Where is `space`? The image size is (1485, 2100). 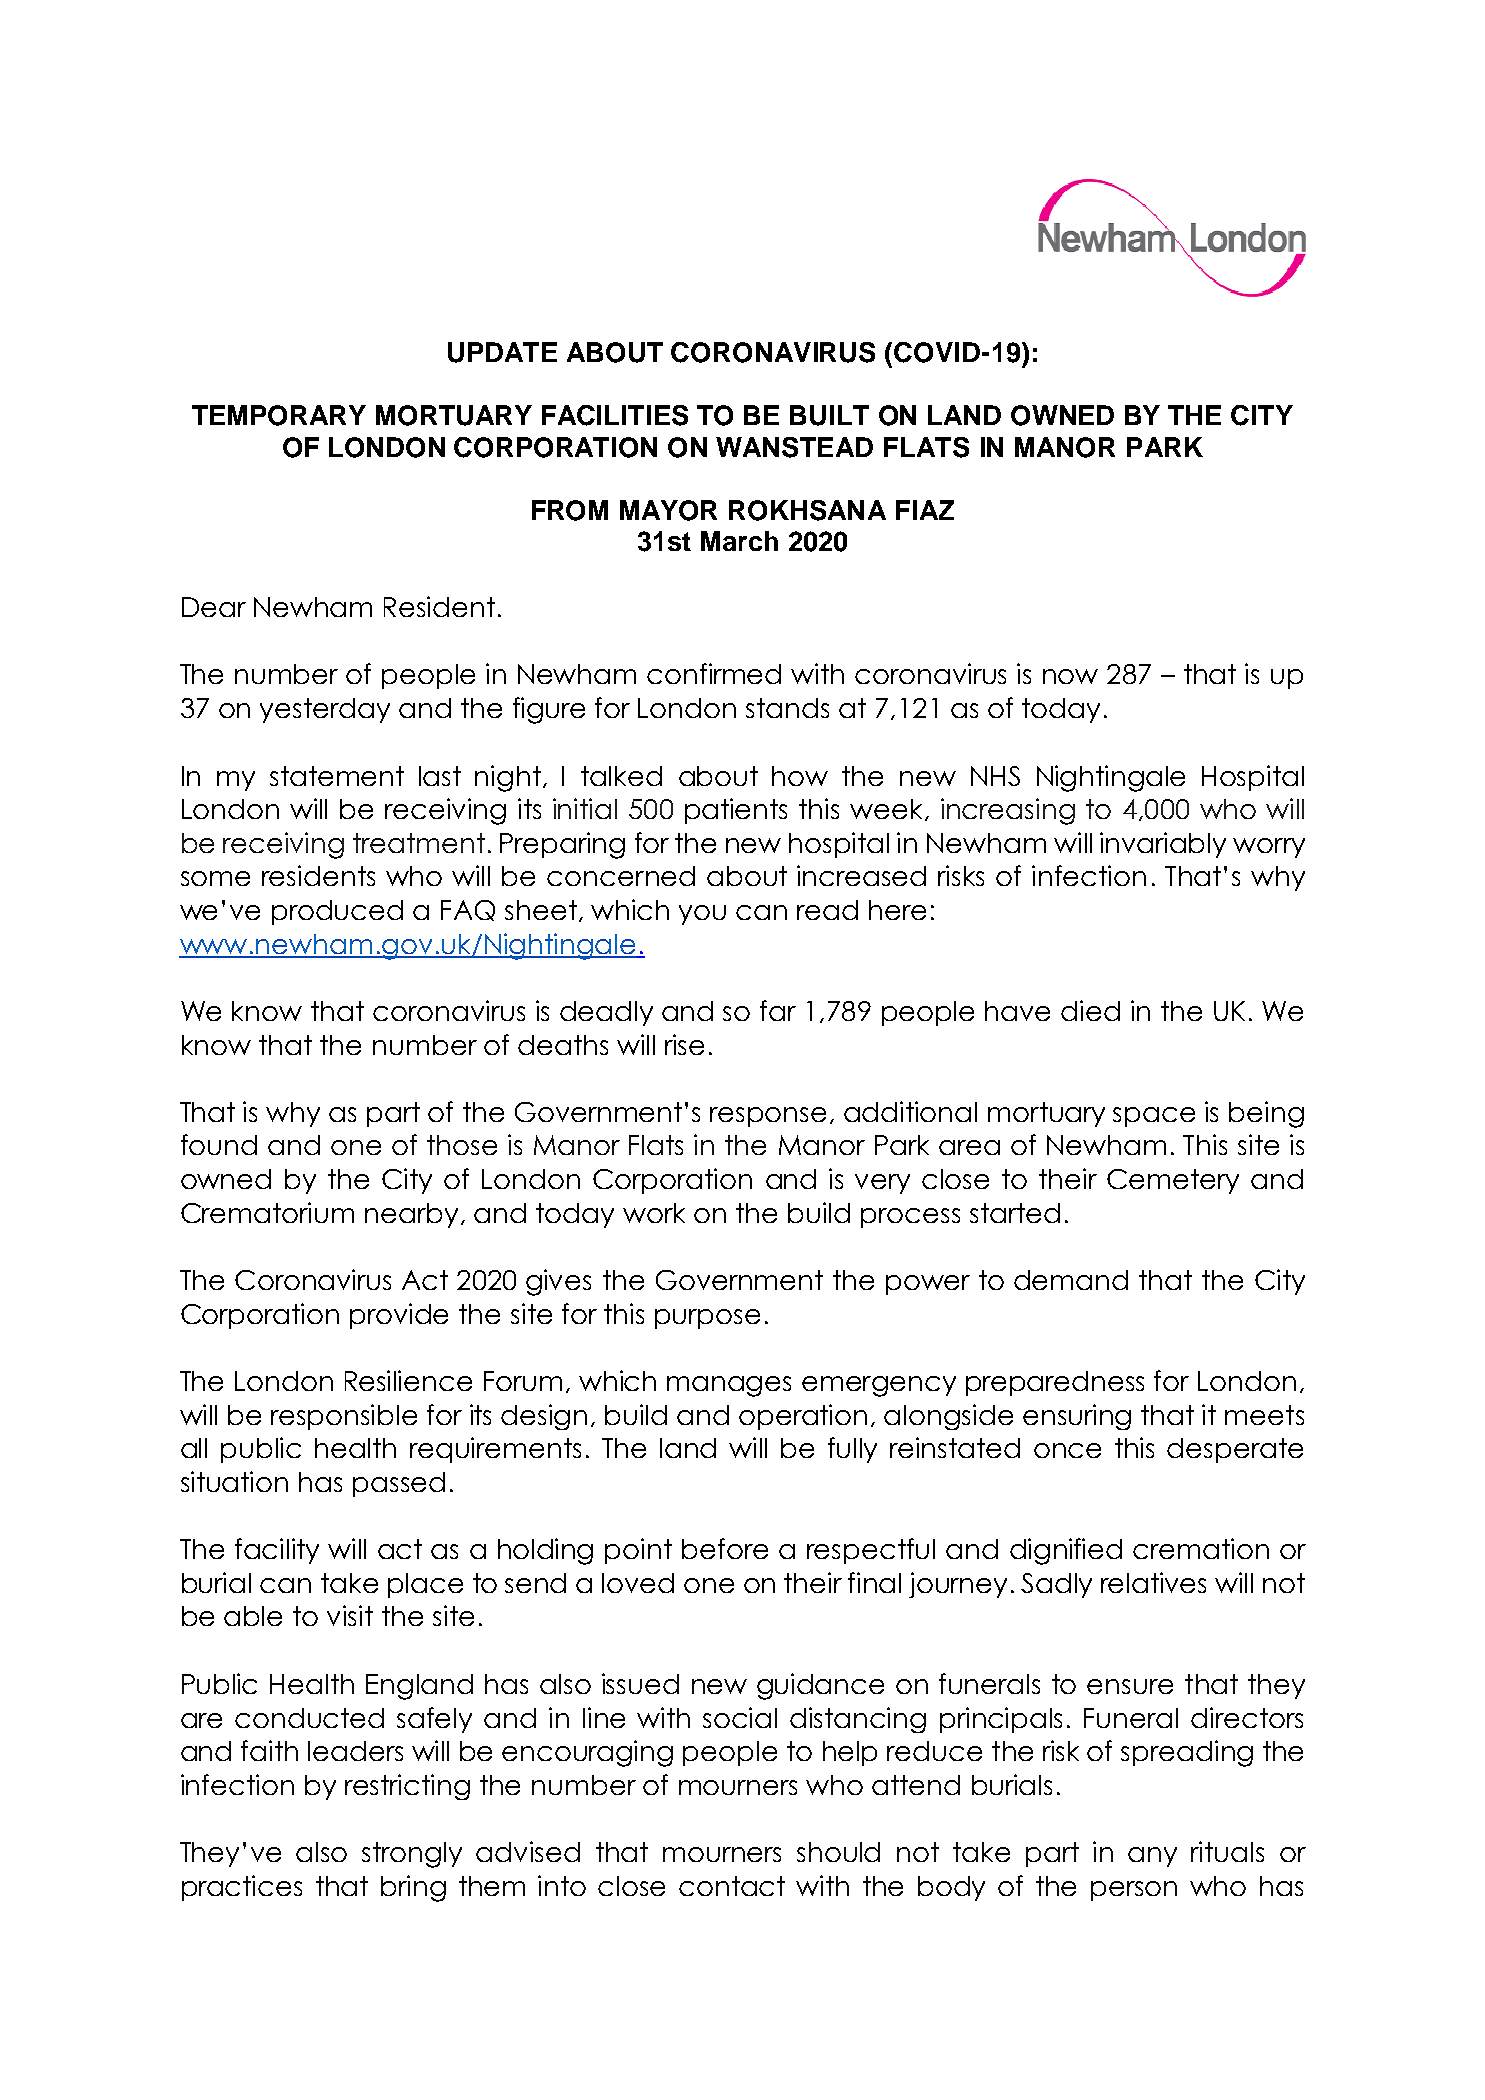
space is located at coordinates (1154, 1117).
